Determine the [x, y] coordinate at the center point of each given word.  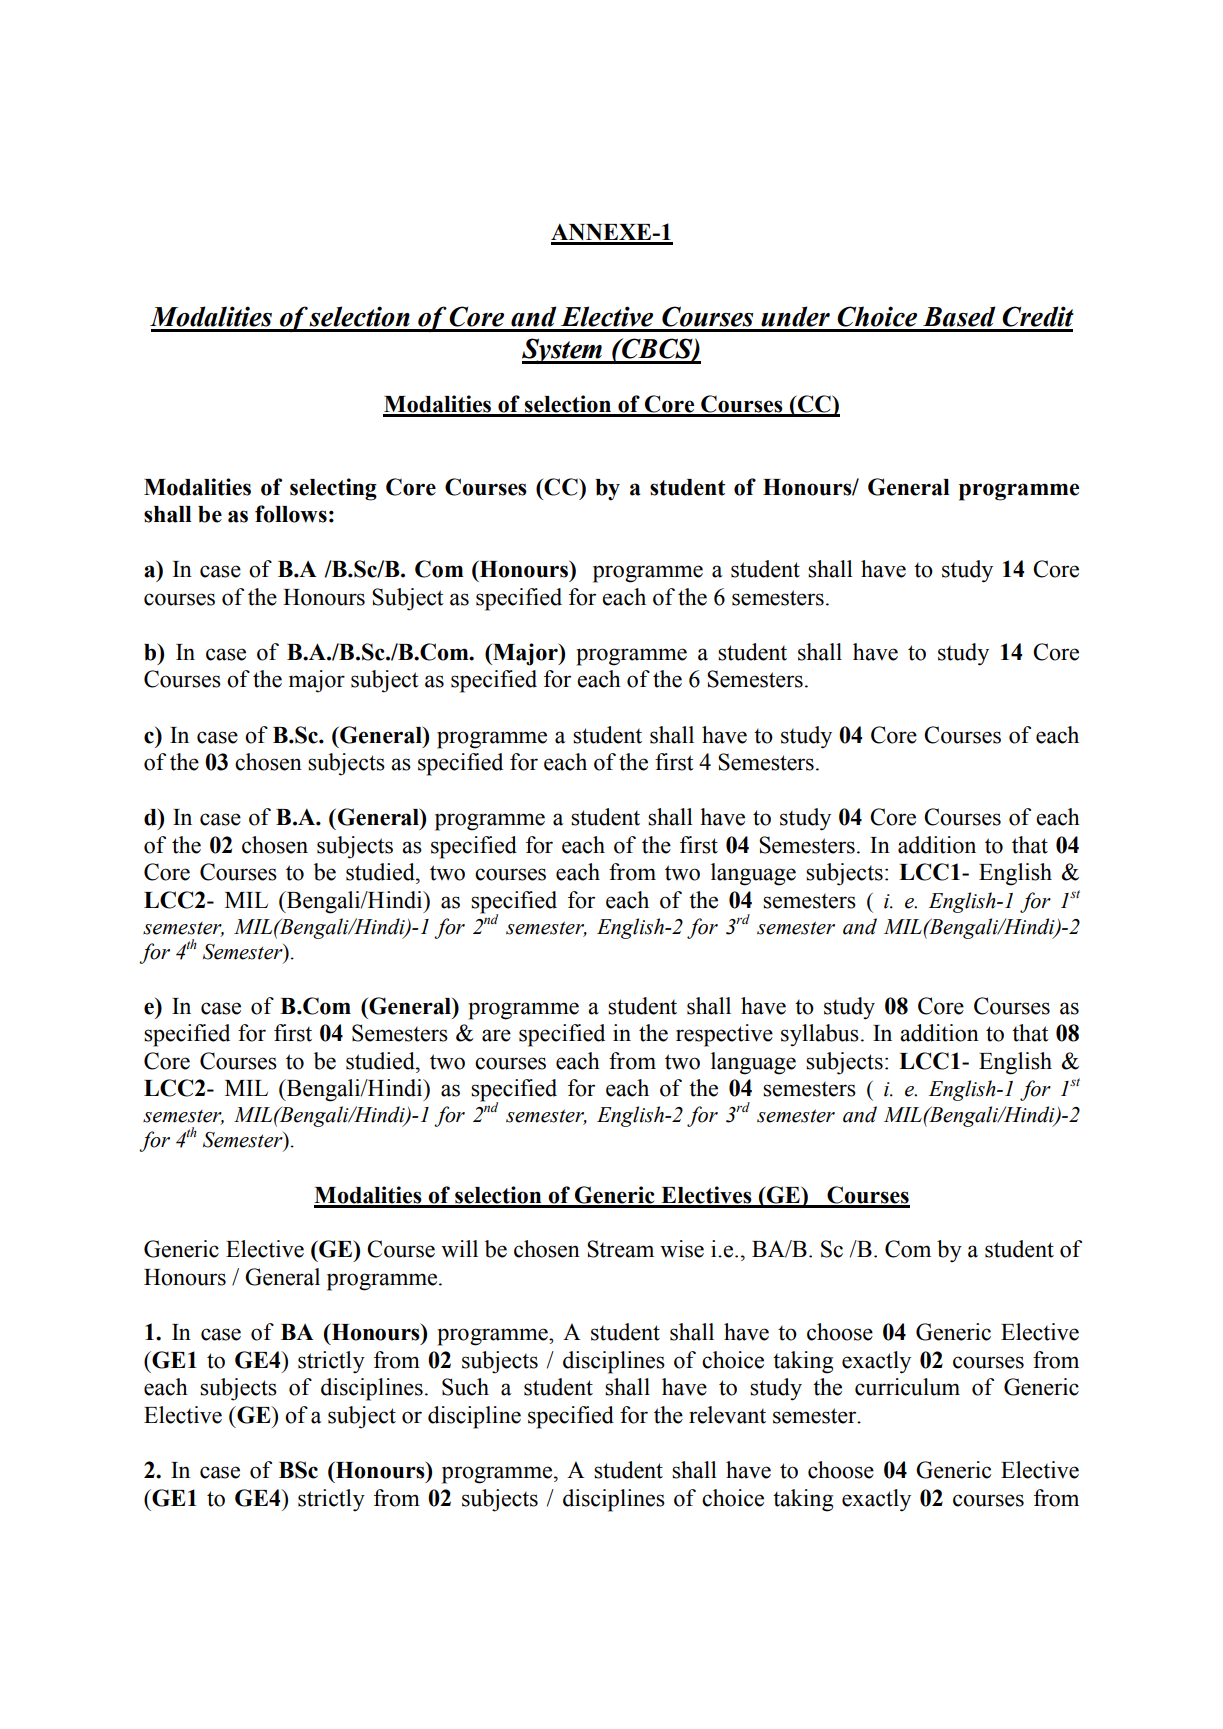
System [563, 351]
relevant [727, 1415]
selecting [333, 489]
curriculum [907, 1387]
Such [465, 1387]
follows [291, 514]
